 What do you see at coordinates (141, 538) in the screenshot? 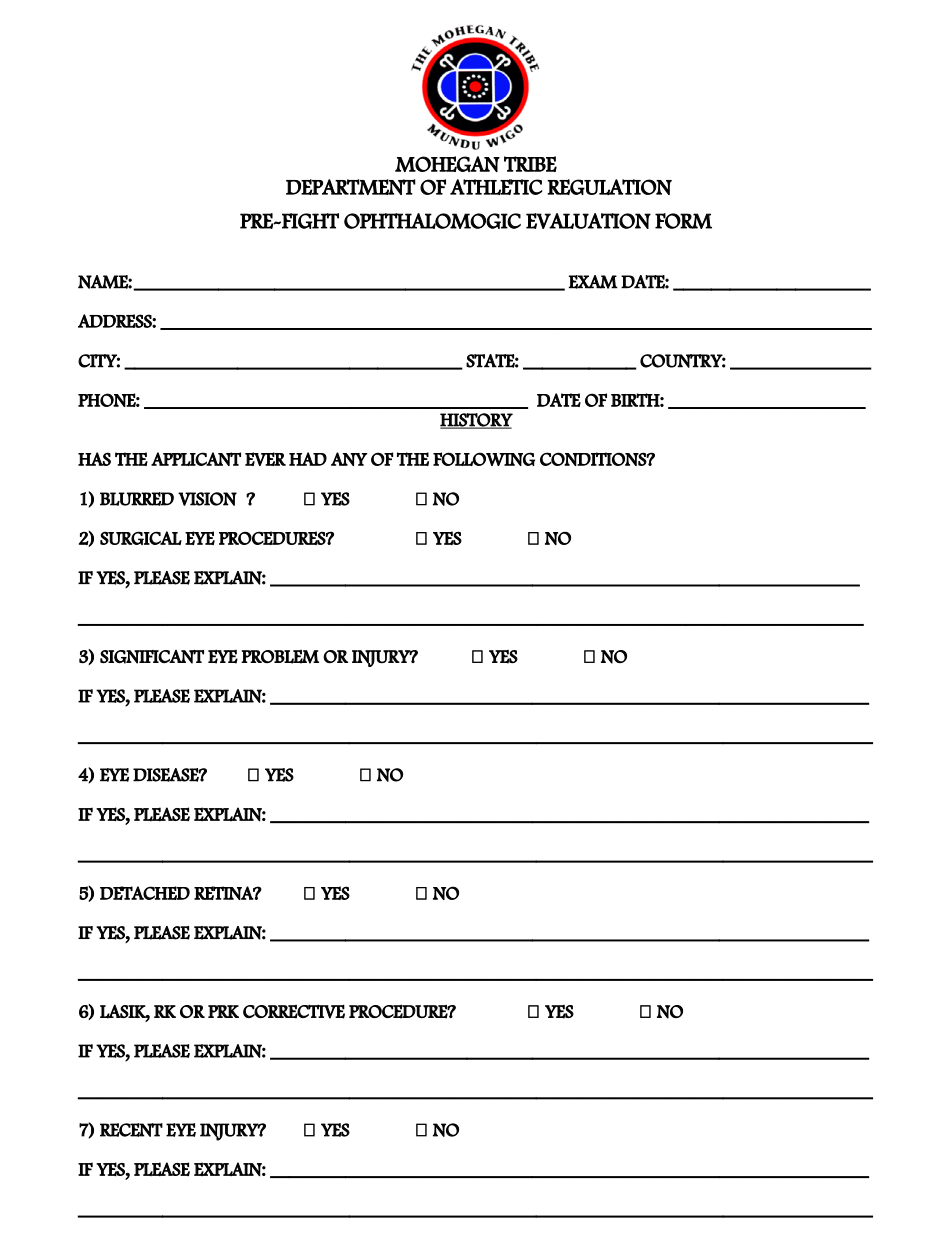
I see `SURGICAL` at bounding box center [141, 538].
